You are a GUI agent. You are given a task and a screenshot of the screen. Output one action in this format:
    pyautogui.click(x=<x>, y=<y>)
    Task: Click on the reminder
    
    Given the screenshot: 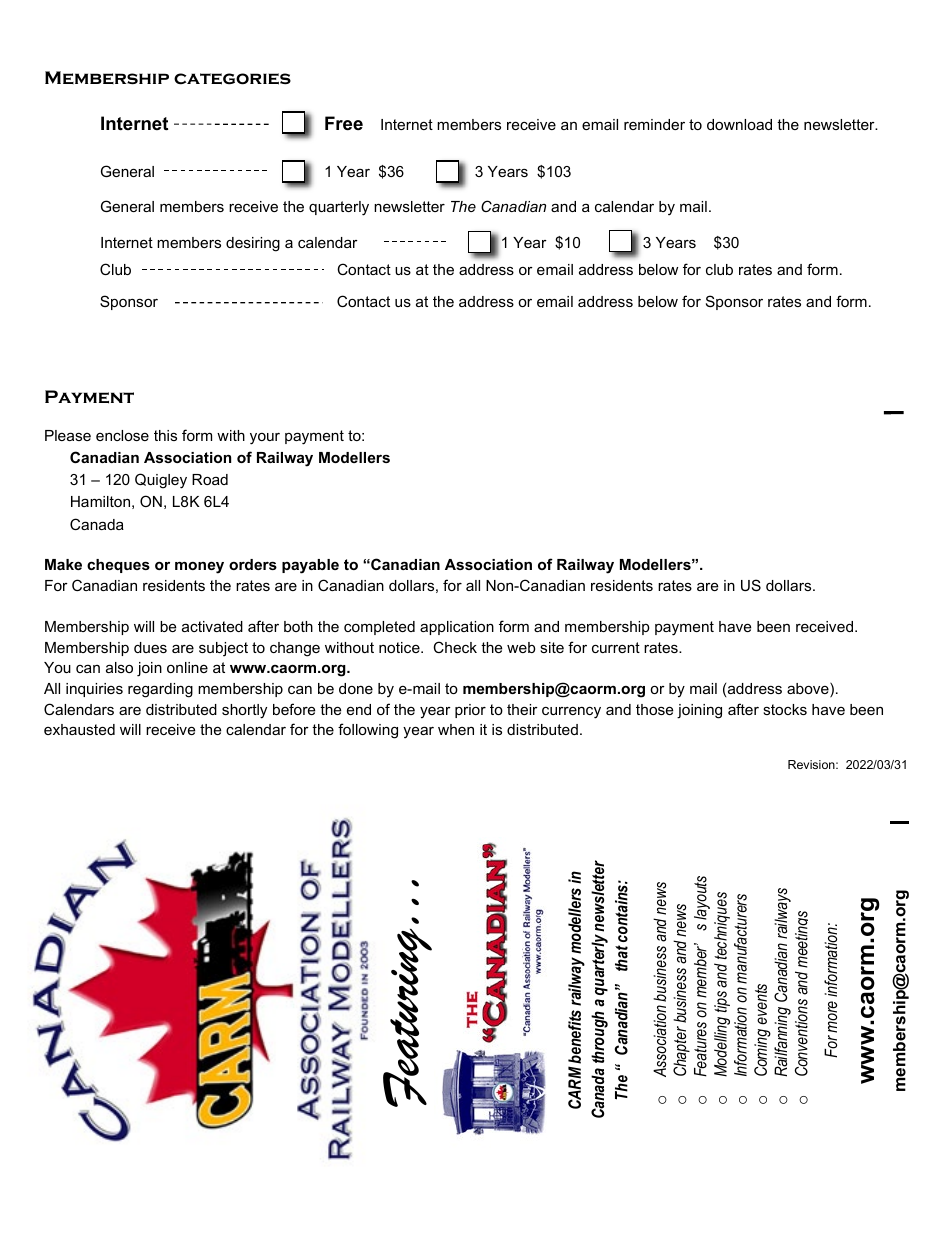 What is the action you would take?
    pyautogui.click(x=654, y=124)
